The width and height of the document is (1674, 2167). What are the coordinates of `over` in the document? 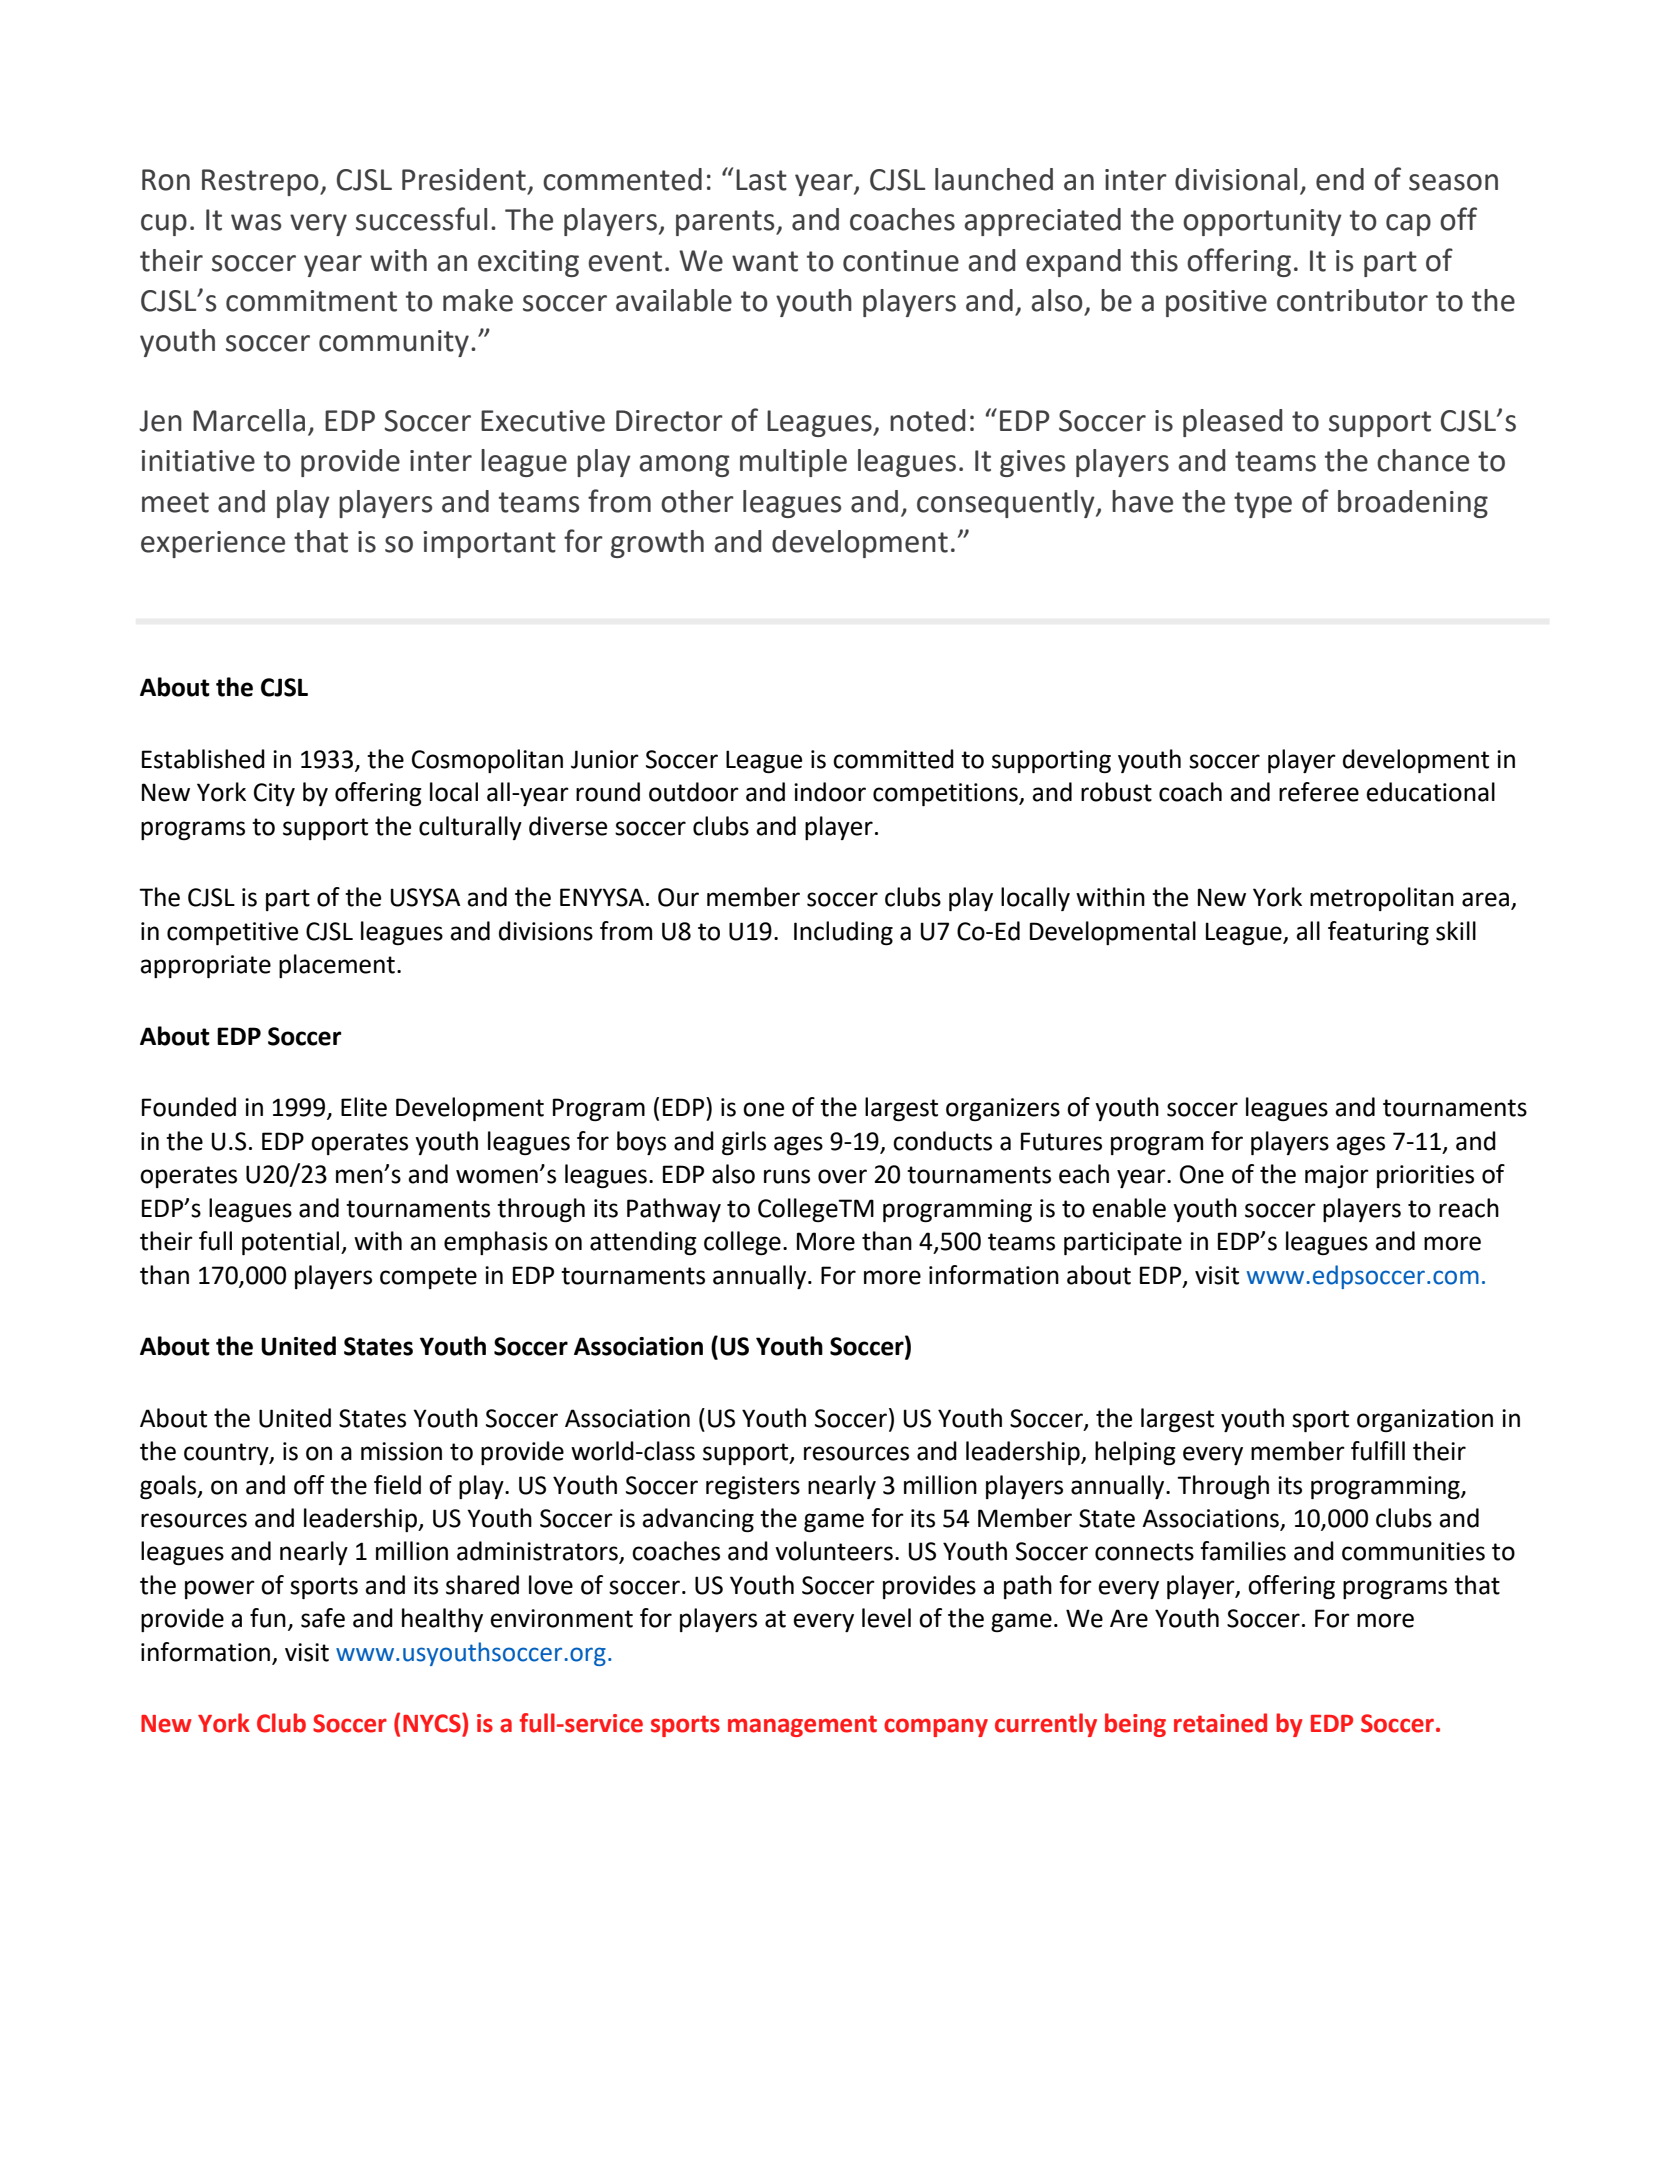 It's located at (842, 1176).
